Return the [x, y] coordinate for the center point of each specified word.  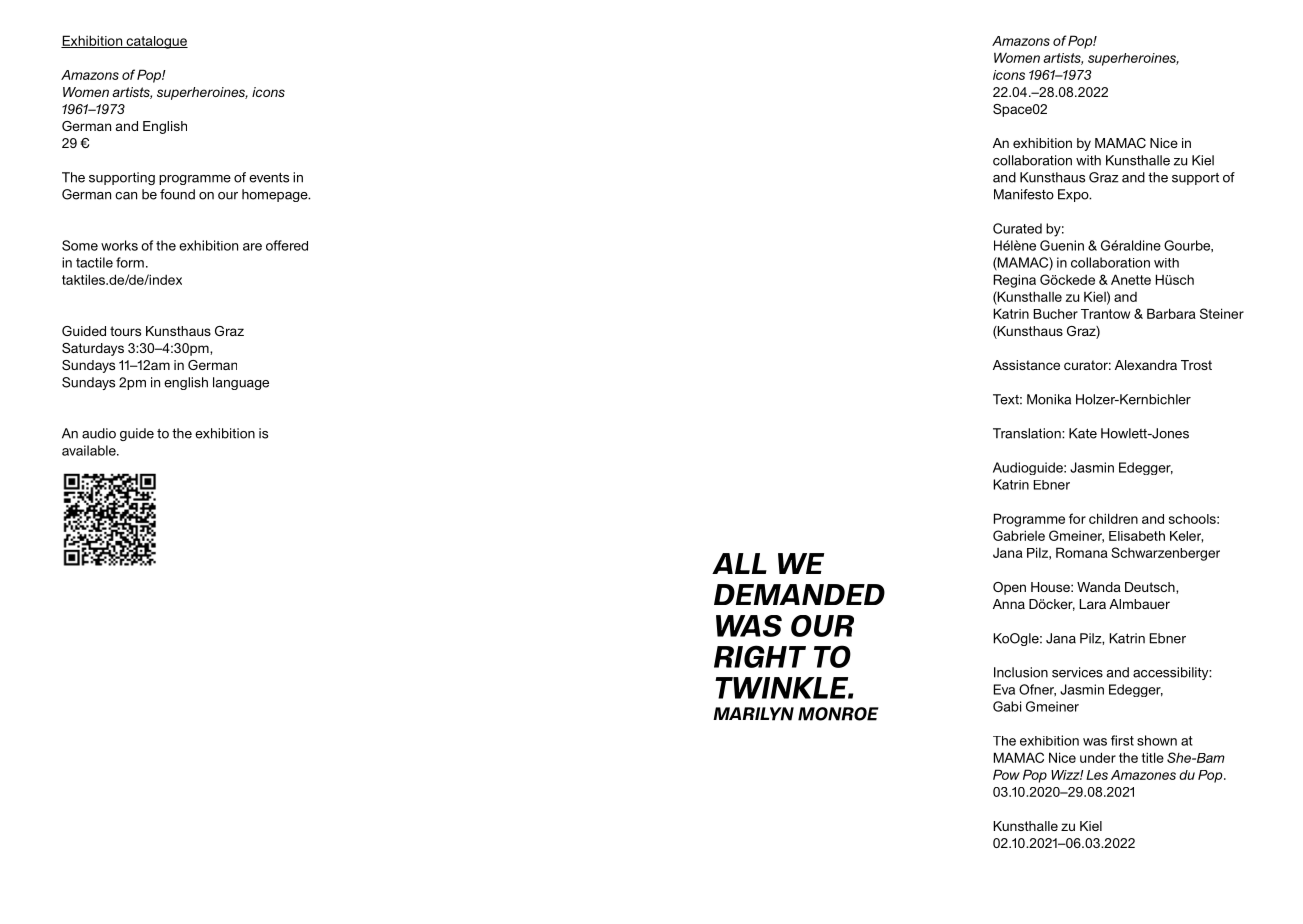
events [269, 177]
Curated [1017, 228]
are [252, 247]
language [241, 383]
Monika [1049, 399]
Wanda [1099, 587]
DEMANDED [799, 594]
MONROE [838, 714]
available [90, 450]
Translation [1028, 433]
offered [287, 245]
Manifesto [1024, 194]
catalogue [156, 42]
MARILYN [753, 714]
